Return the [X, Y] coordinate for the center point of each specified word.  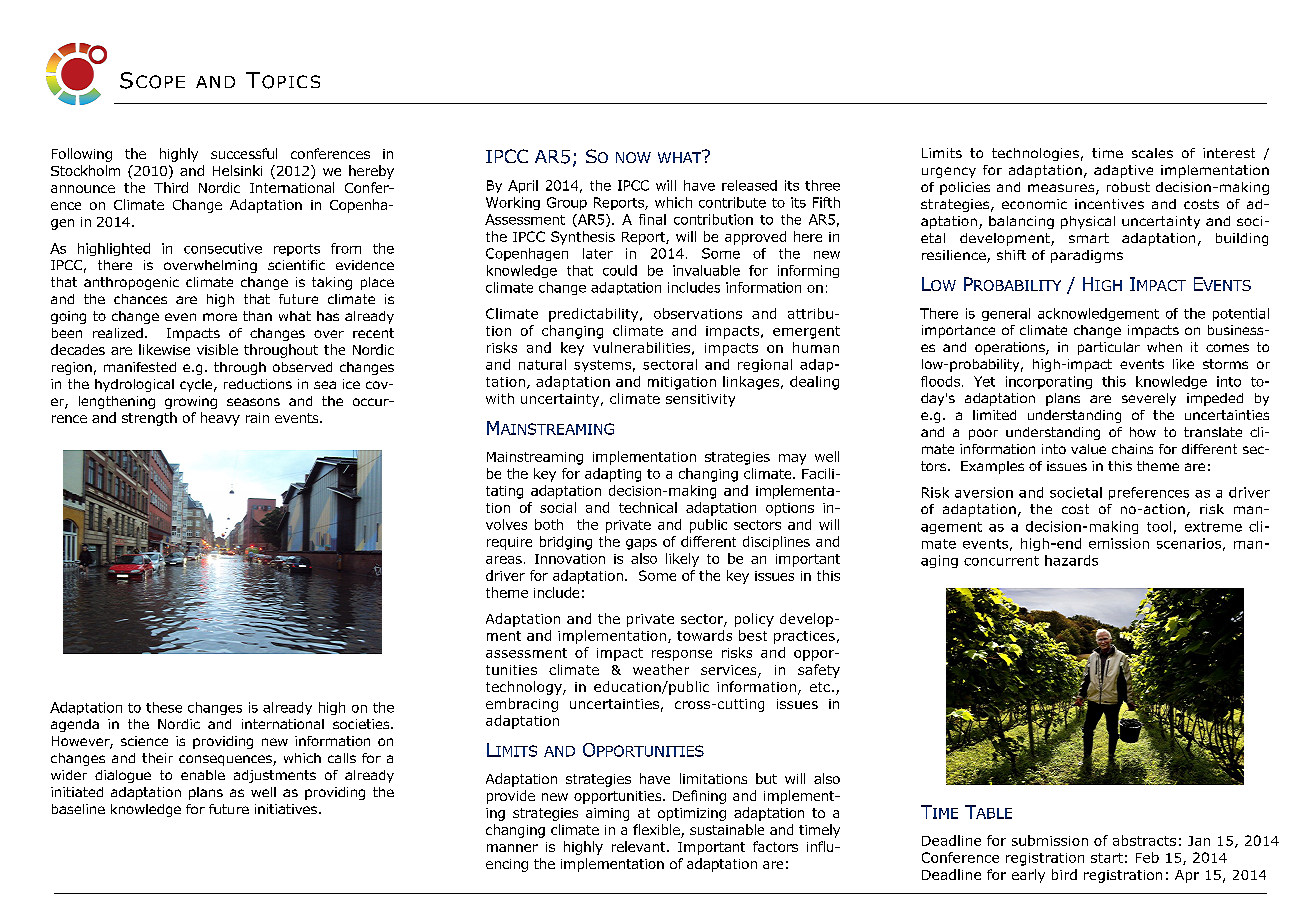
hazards [1071, 560]
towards [704, 635]
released [749, 185]
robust [1128, 187]
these [164, 707]
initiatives [287, 809]
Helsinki [237, 170]
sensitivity [700, 400]
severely [1149, 399]
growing [191, 402]
